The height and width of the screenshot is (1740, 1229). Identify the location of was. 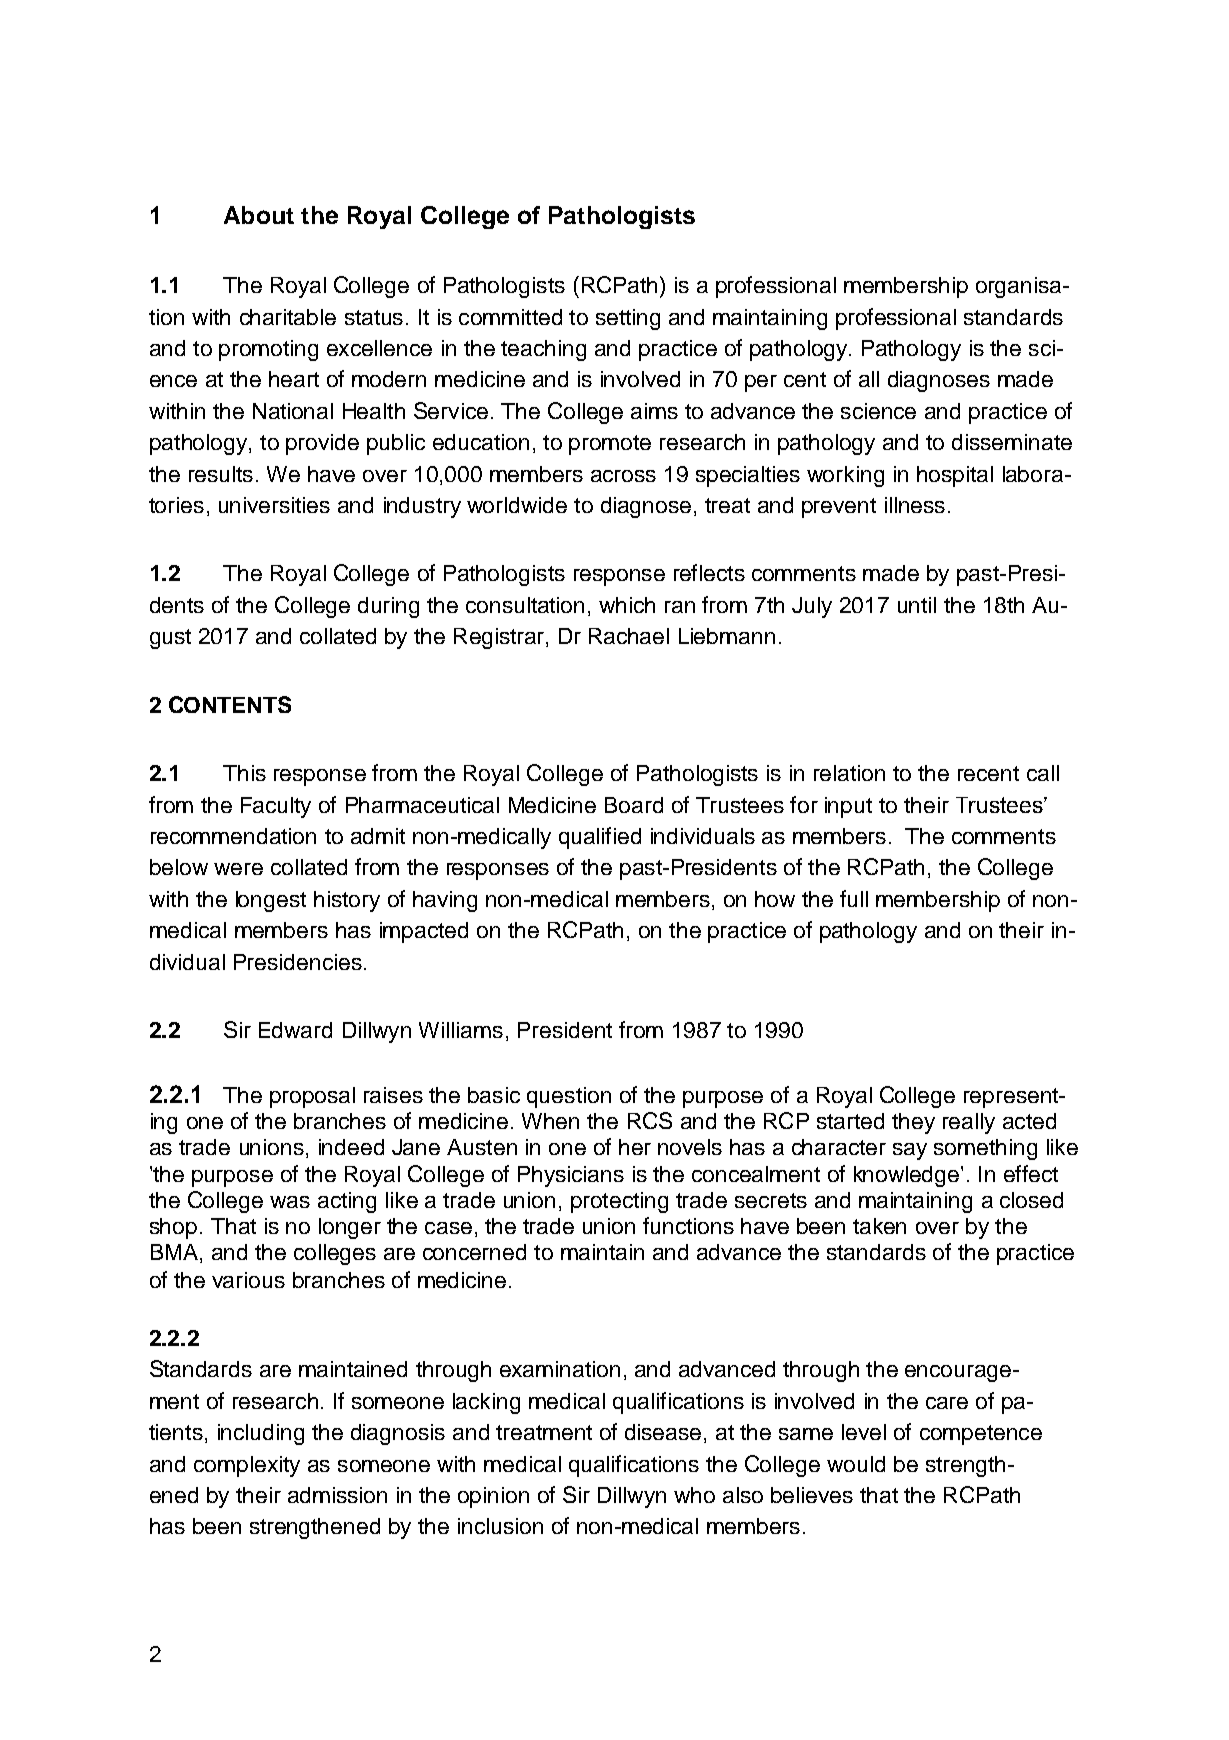
(290, 1202).
